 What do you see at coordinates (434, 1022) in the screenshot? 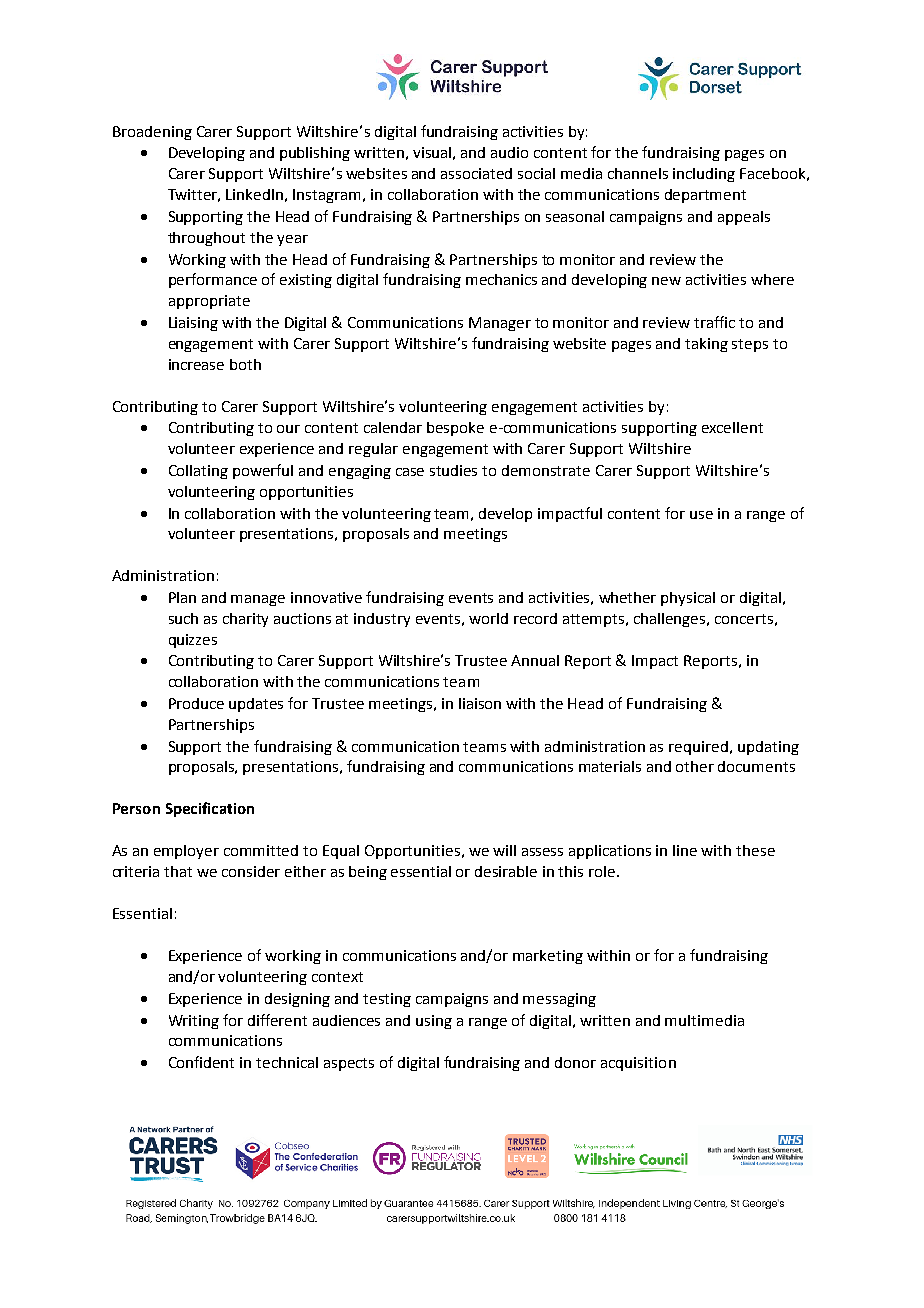
I see `using` at bounding box center [434, 1022].
